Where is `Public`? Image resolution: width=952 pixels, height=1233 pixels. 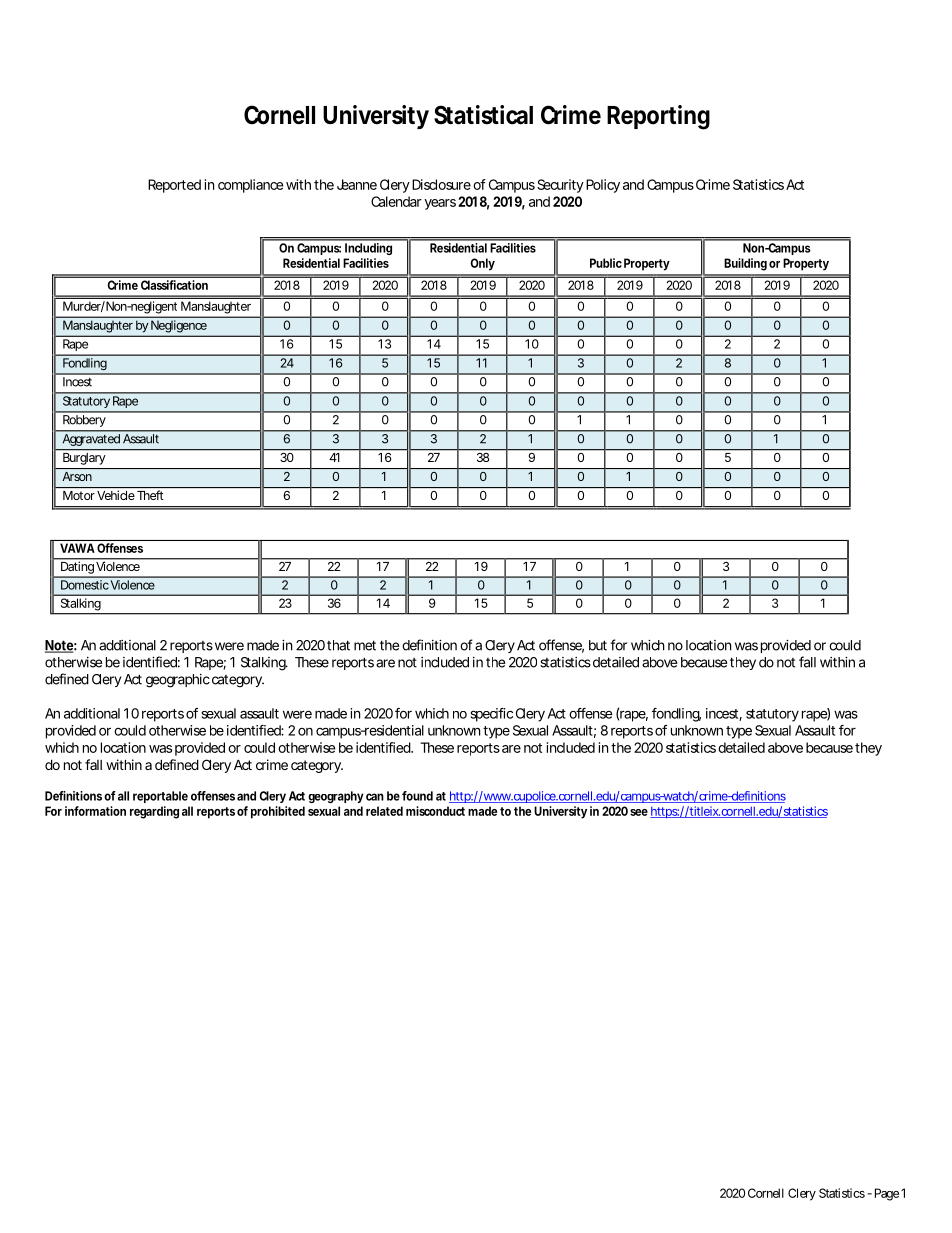
Public is located at coordinates (606, 263).
